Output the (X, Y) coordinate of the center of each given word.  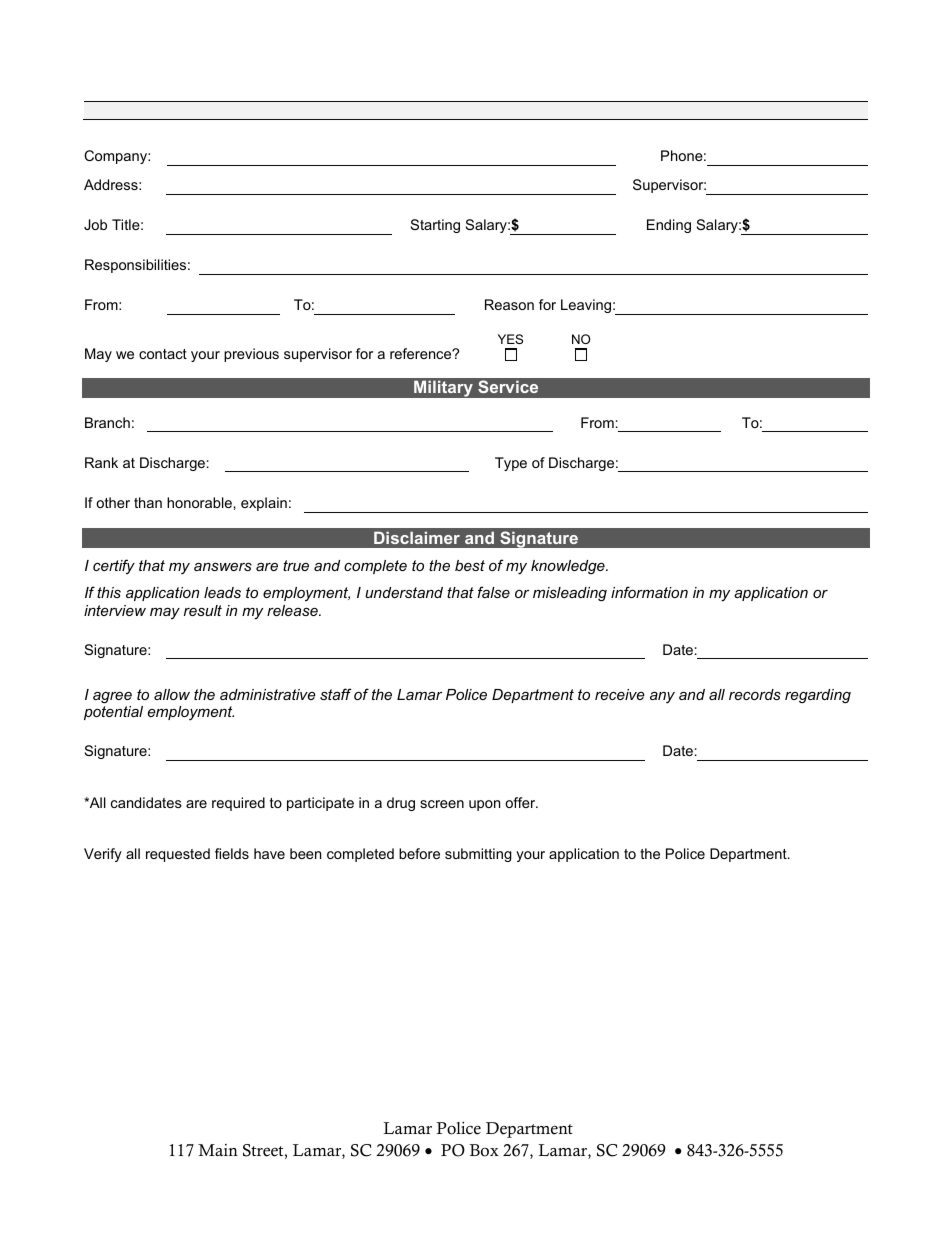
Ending (669, 226)
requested (178, 855)
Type (511, 464)
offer (521, 802)
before (419, 853)
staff (336, 694)
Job (95, 224)
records (755, 694)
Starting (435, 226)
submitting (478, 855)
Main (218, 1150)
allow (172, 694)
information (649, 592)
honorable (199, 502)
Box (484, 1150)
